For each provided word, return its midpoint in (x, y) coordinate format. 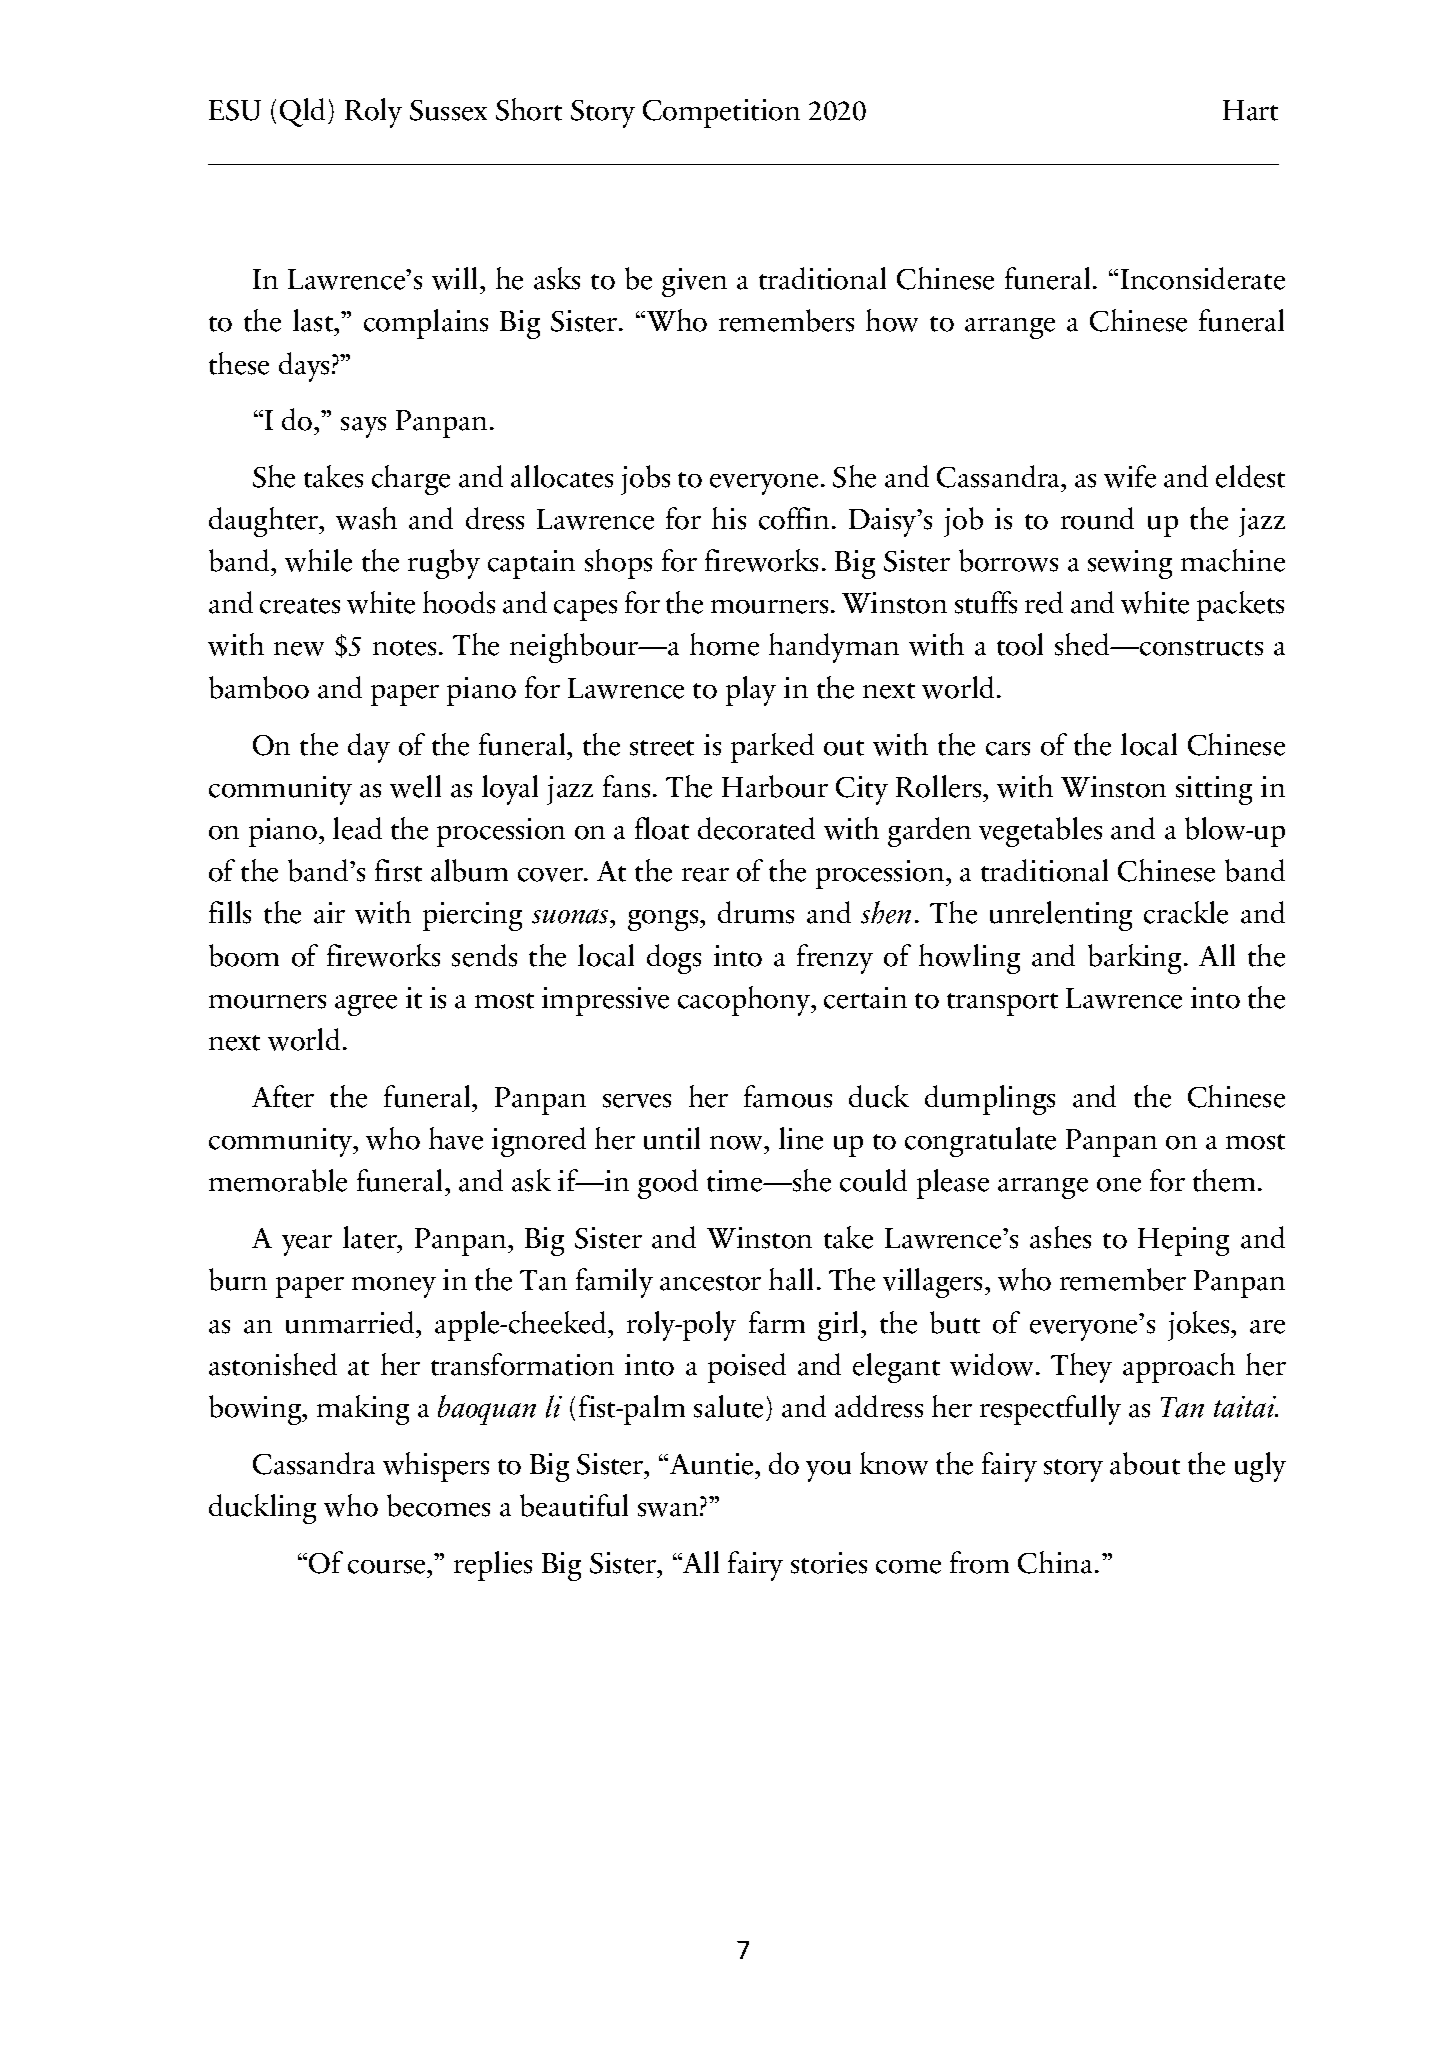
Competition (721, 113)
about (1145, 1463)
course (388, 1567)
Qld (304, 112)
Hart (1250, 110)
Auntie (713, 1464)
